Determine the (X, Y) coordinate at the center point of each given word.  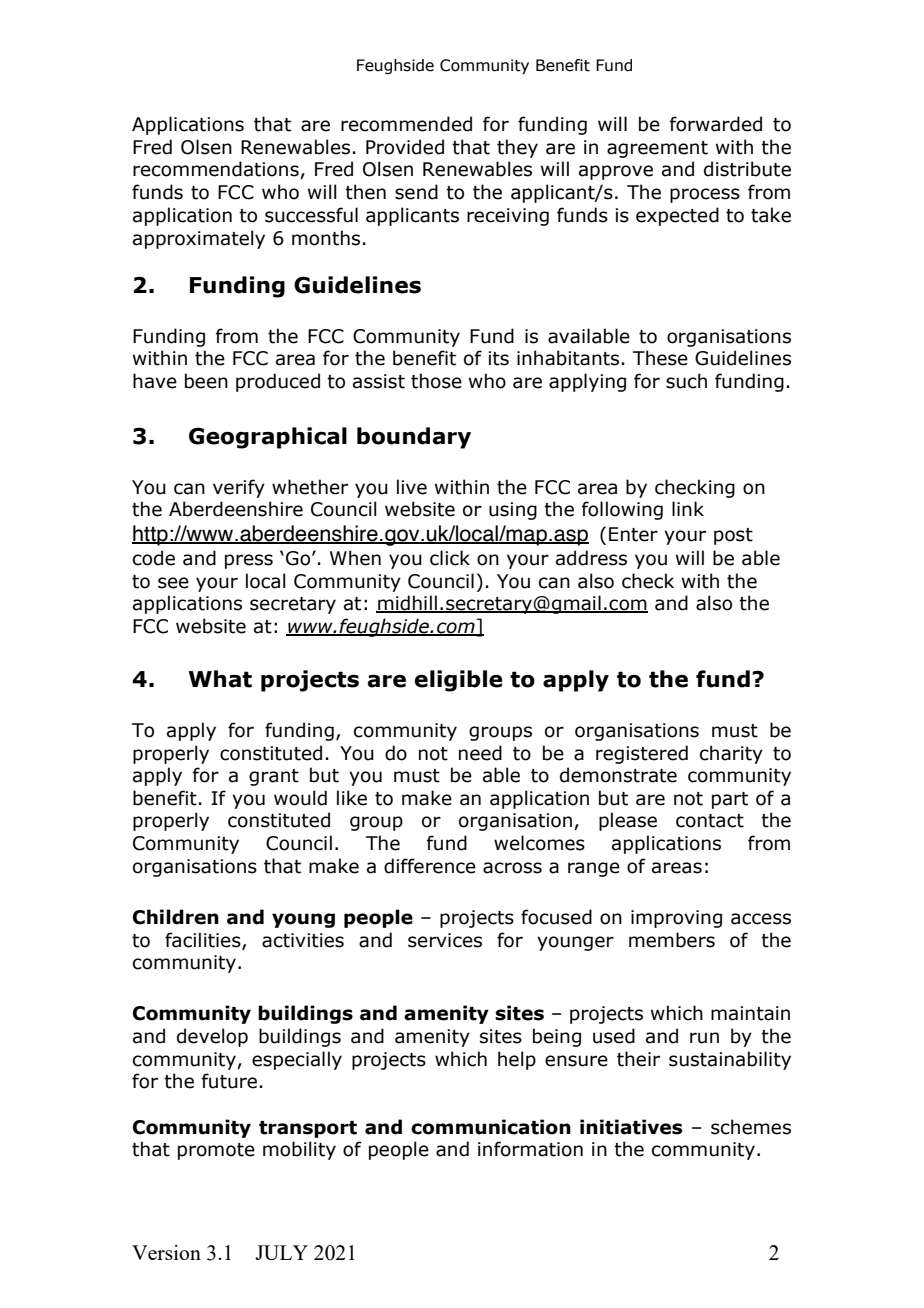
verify (239, 488)
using (513, 511)
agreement (657, 149)
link (688, 508)
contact (710, 821)
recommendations (217, 170)
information (530, 1149)
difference (430, 866)
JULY (281, 1252)
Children (176, 917)
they (517, 148)
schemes (751, 1127)
